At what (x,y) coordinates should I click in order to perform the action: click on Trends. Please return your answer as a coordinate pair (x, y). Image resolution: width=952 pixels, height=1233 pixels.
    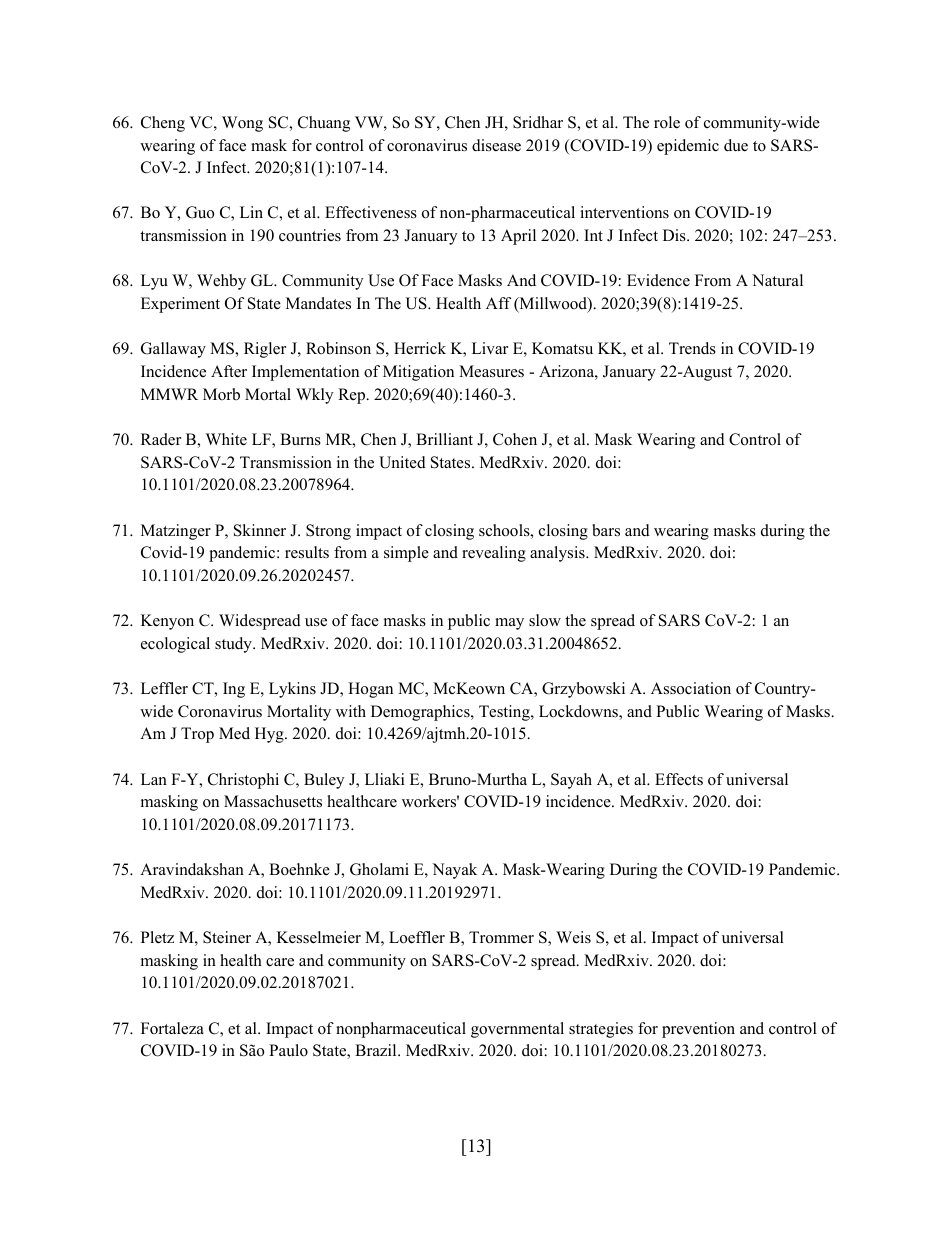
    Looking at the image, I should click on (692, 348).
